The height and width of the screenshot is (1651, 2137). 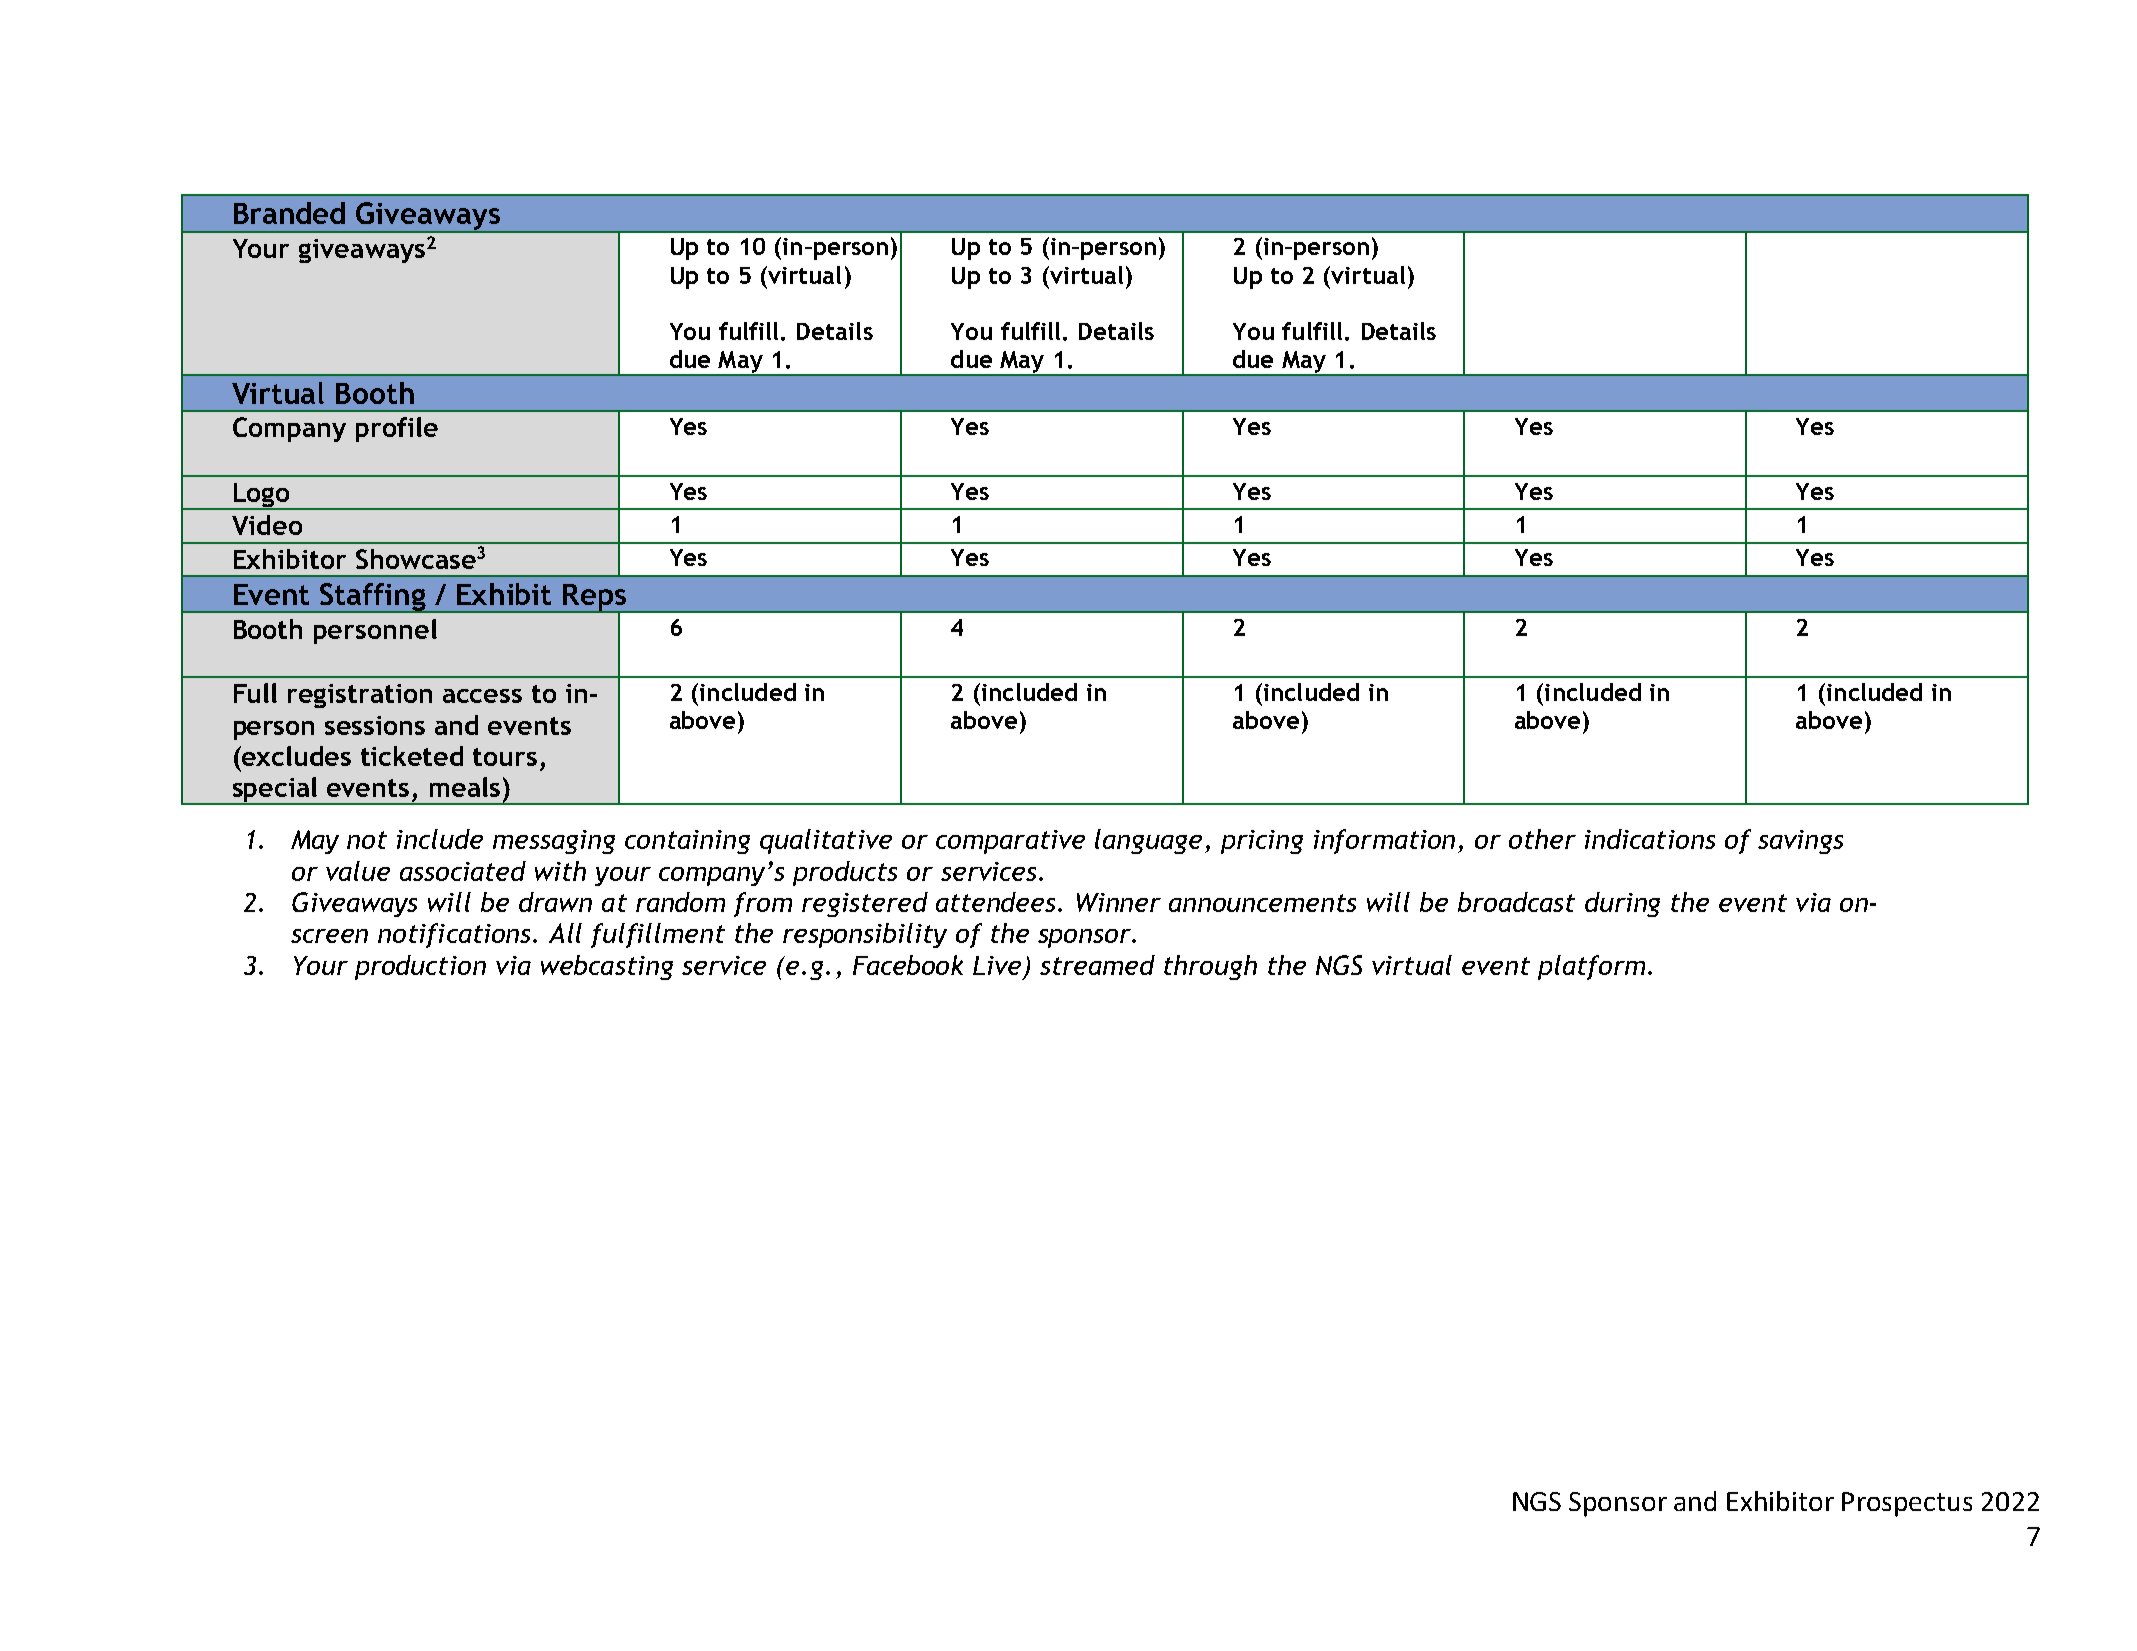 What do you see at coordinates (420, 967) in the screenshot?
I see `production` at bounding box center [420, 967].
